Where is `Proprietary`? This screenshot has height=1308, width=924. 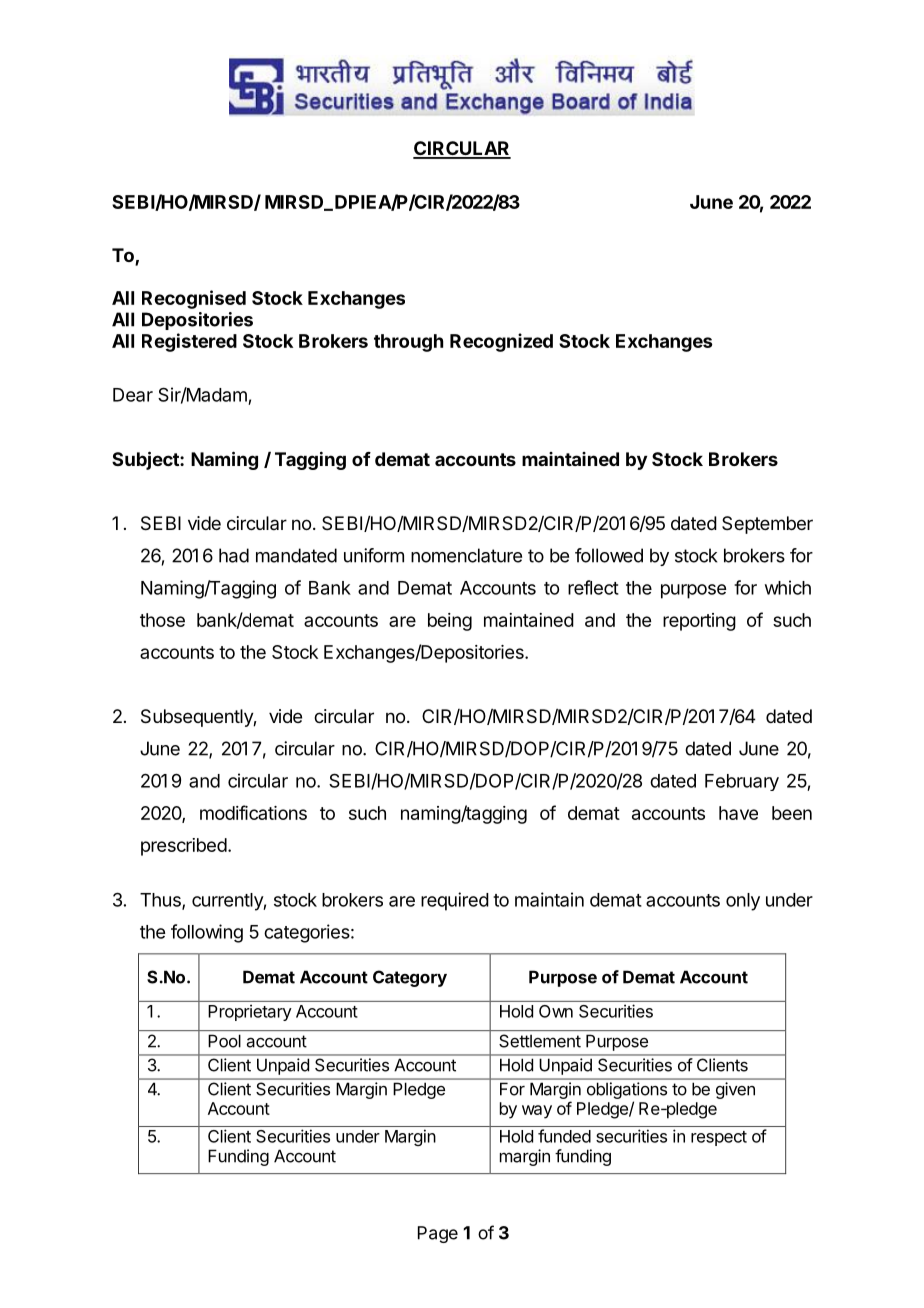
Proprietary is located at coordinates (250, 1012).
